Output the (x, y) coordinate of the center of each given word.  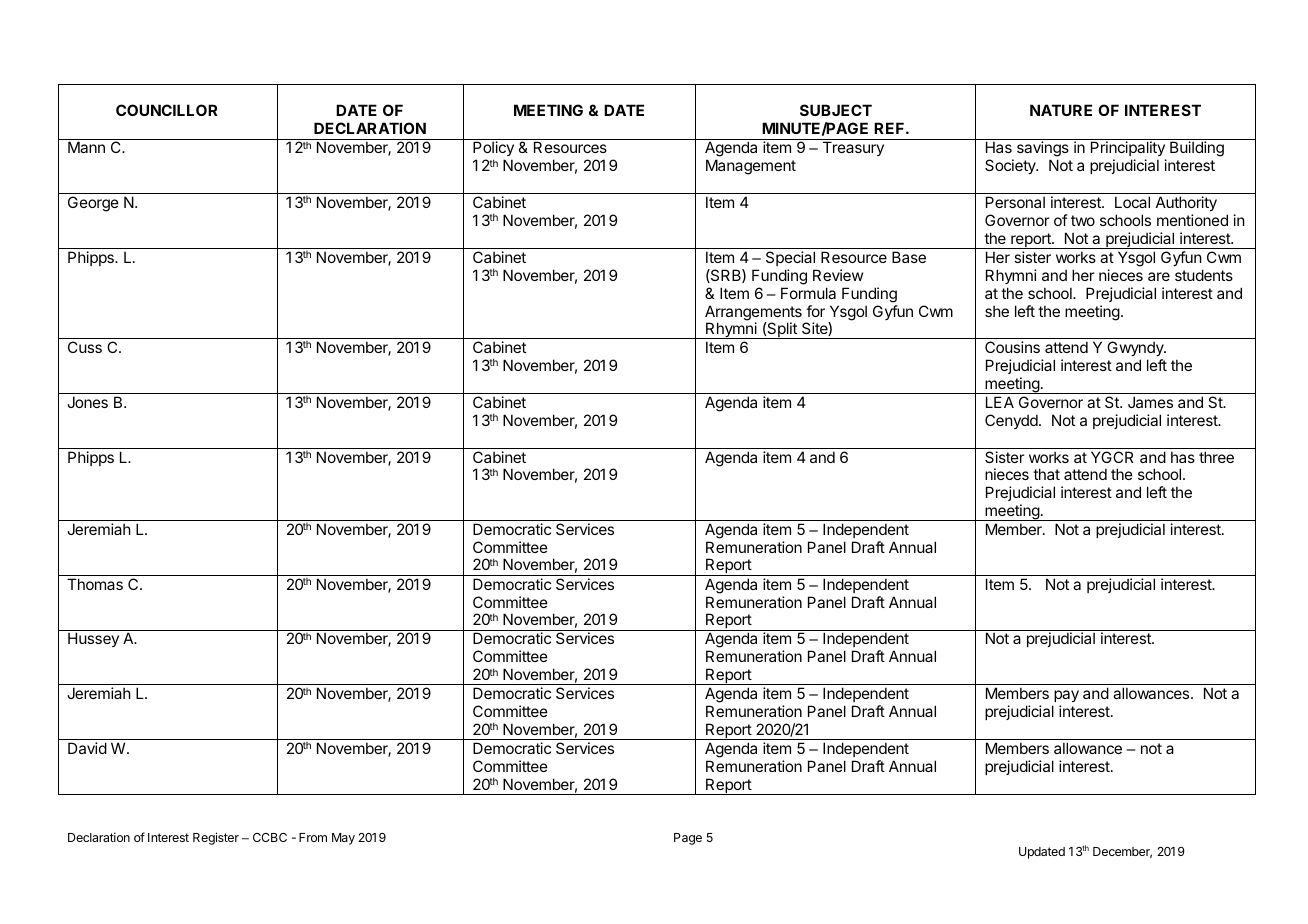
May (343, 839)
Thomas (95, 584)
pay (1066, 696)
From (313, 837)
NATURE (1061, 110)
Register (216, 838)
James (1150, 402)
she (997, 311)
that (1046, 474)
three (1216, 457)
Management (751, 167)
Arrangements (753, 314)
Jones (87, 402)
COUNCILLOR (167, 110)
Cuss (85, 347)
